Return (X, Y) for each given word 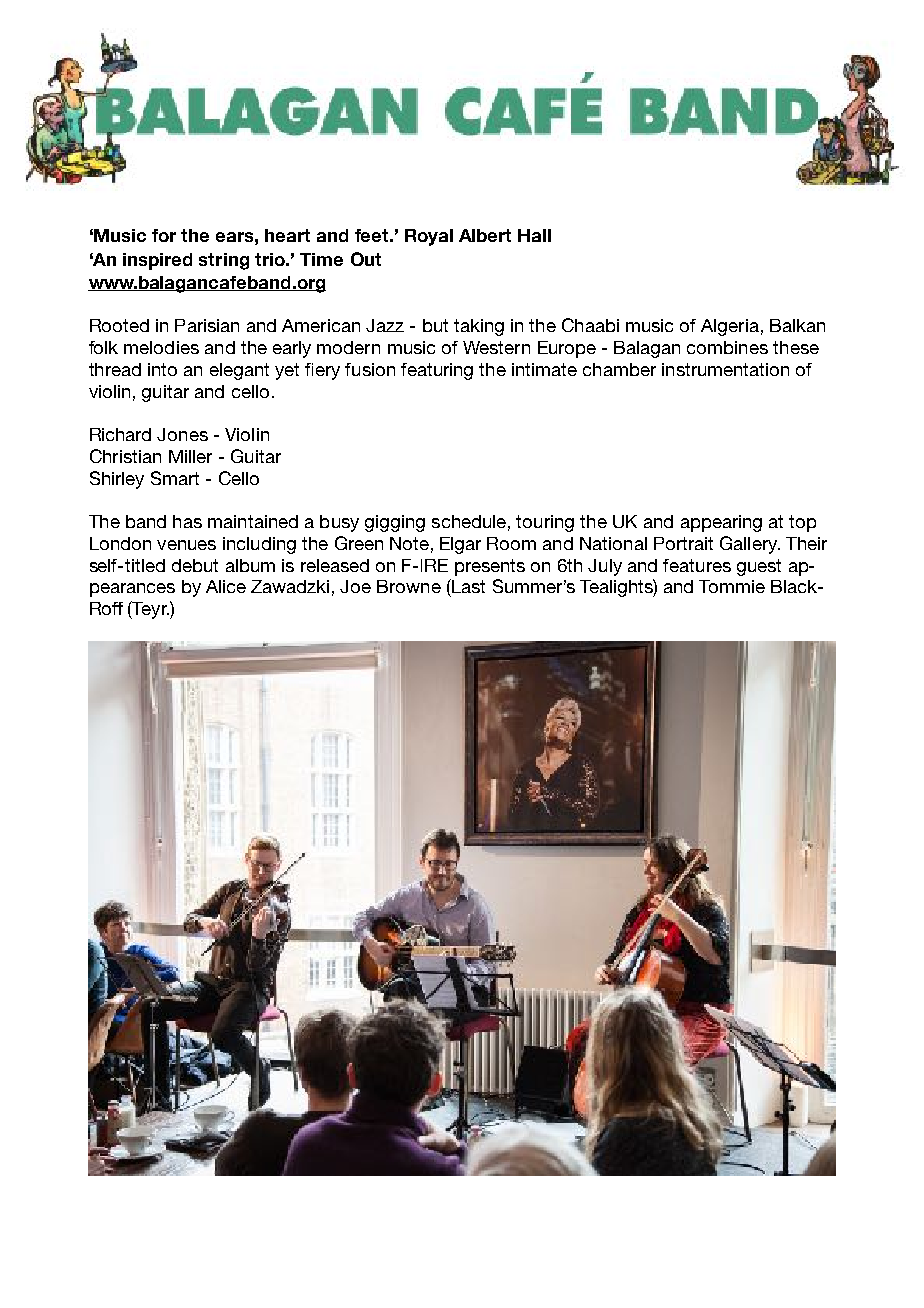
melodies (161, 347)
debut (195, 565)
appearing (721, 523)
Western (496, 347)
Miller (190, 456)
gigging (395, 523)
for (164, 235)
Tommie (732, 586)
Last (467, 586)
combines (727, 347)
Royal (429, 237)
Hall (534, 235)
